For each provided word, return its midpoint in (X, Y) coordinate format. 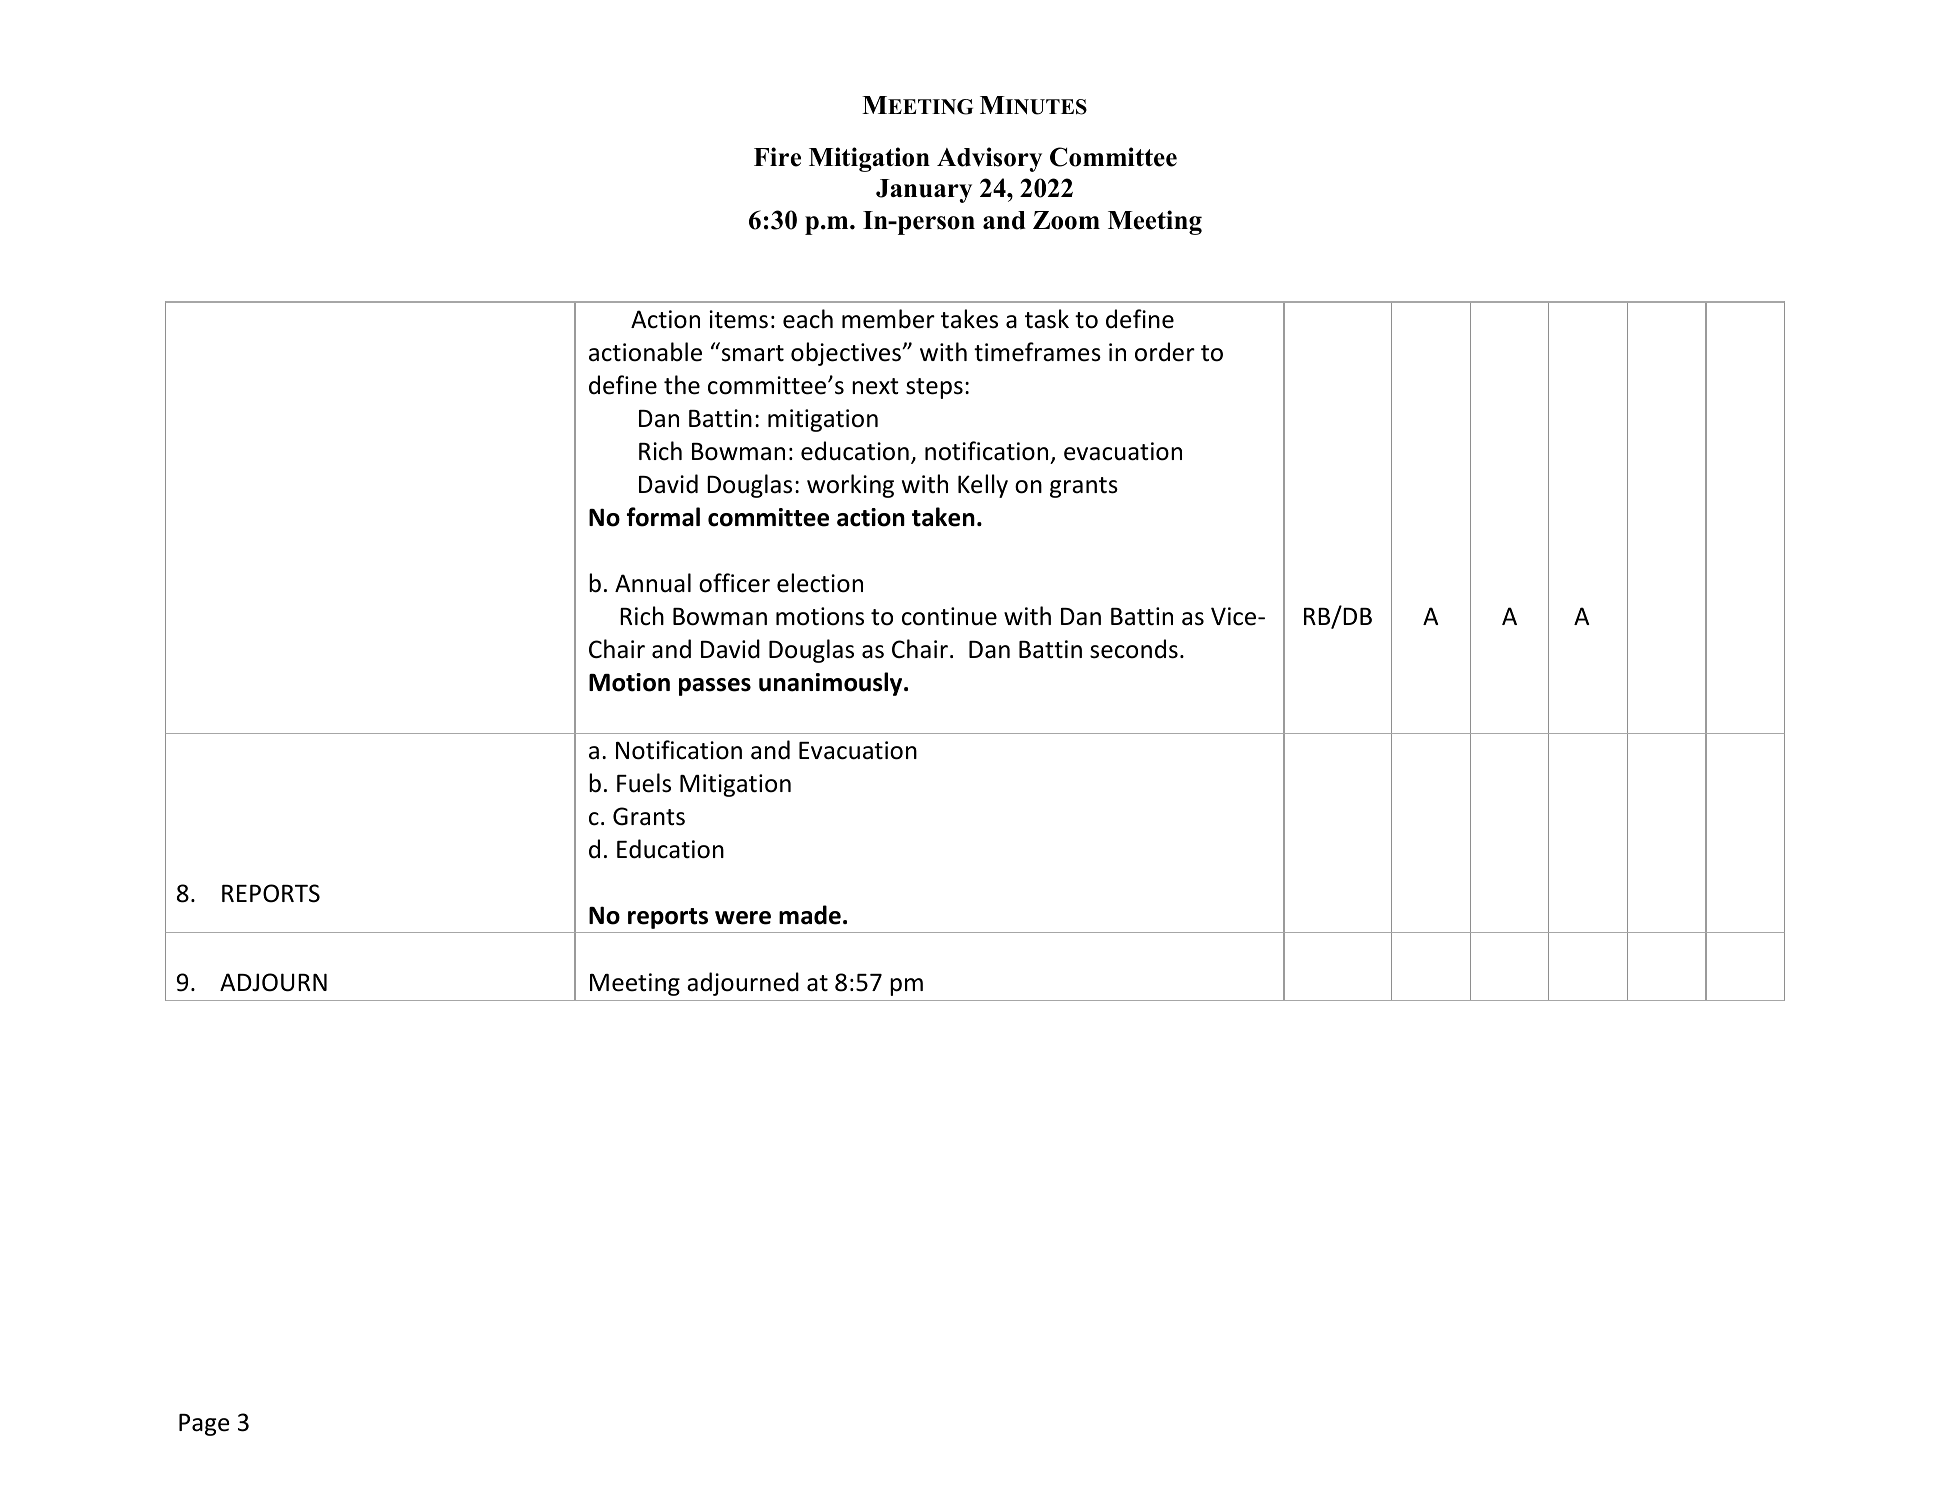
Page (204, 1425)
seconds (1134, 649)
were (743, 918)
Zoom (1066, 220)
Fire (777, 157)
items (738, 319)
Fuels (644, 783)
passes (715, 687)
